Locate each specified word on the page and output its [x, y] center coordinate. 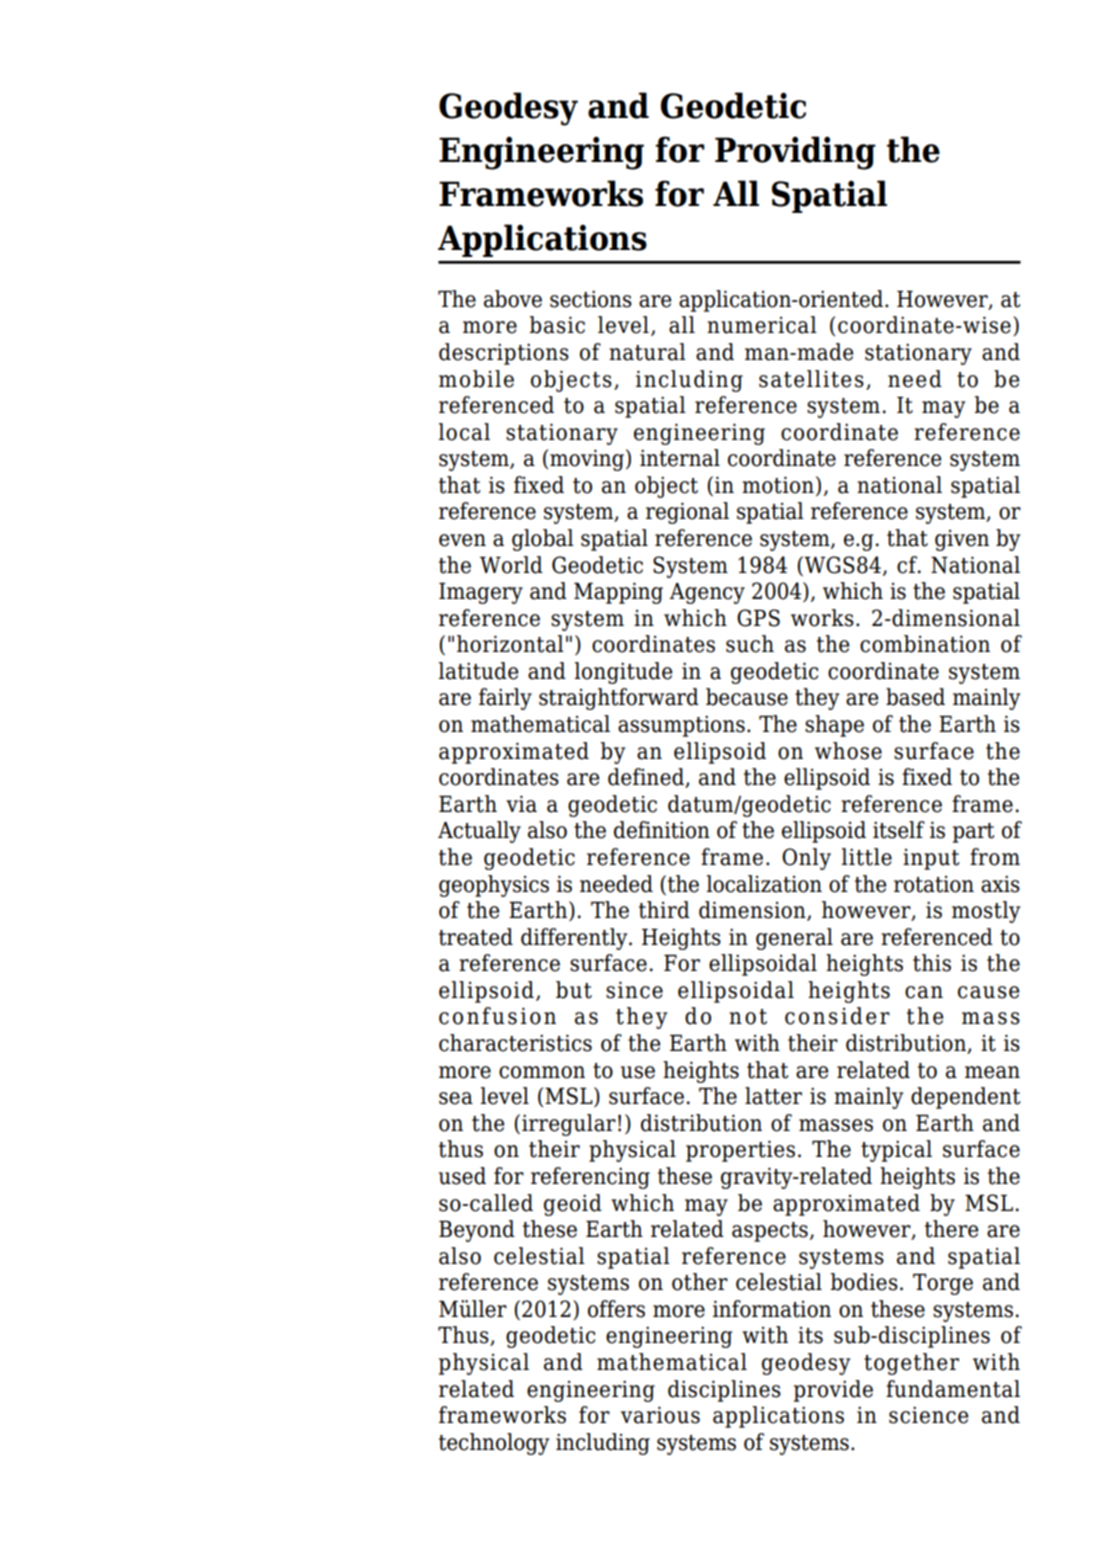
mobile [476, 379]
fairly [505, 699]
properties [740, 1151]
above [513, 299]
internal [680, 458]
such [750, 644]
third [664, 910]
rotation [934, 884]
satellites [811, 379]
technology [494, 1444]
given [962, 540]
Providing [795, 153]
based [915, 697]
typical [896, 1151]
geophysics [494, 886]
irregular [569, 1125]
